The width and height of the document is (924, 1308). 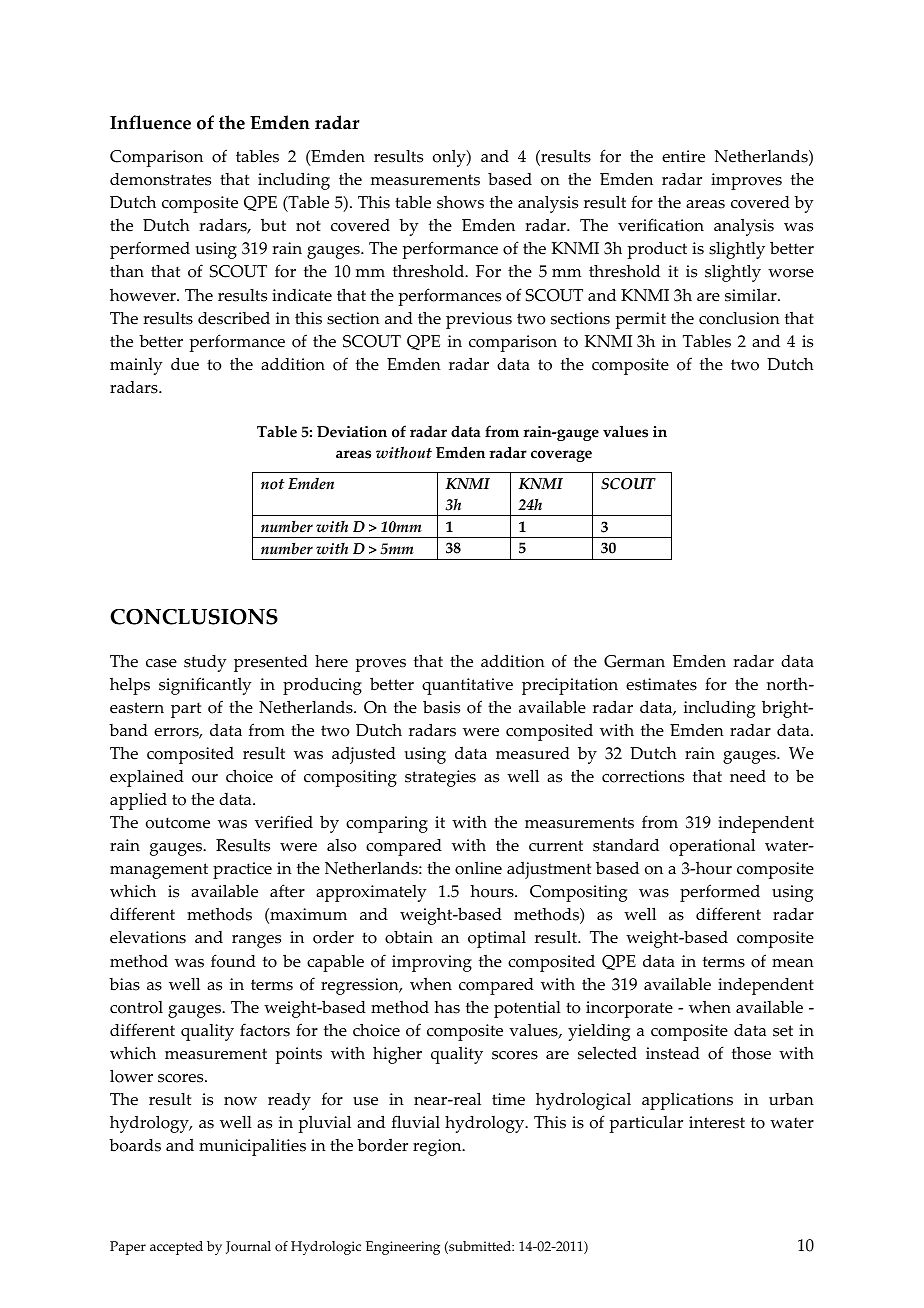 What do you see at coordinates (403, 1248) in the document?
I see `Engineering` at bounding box center [403, 1248].
